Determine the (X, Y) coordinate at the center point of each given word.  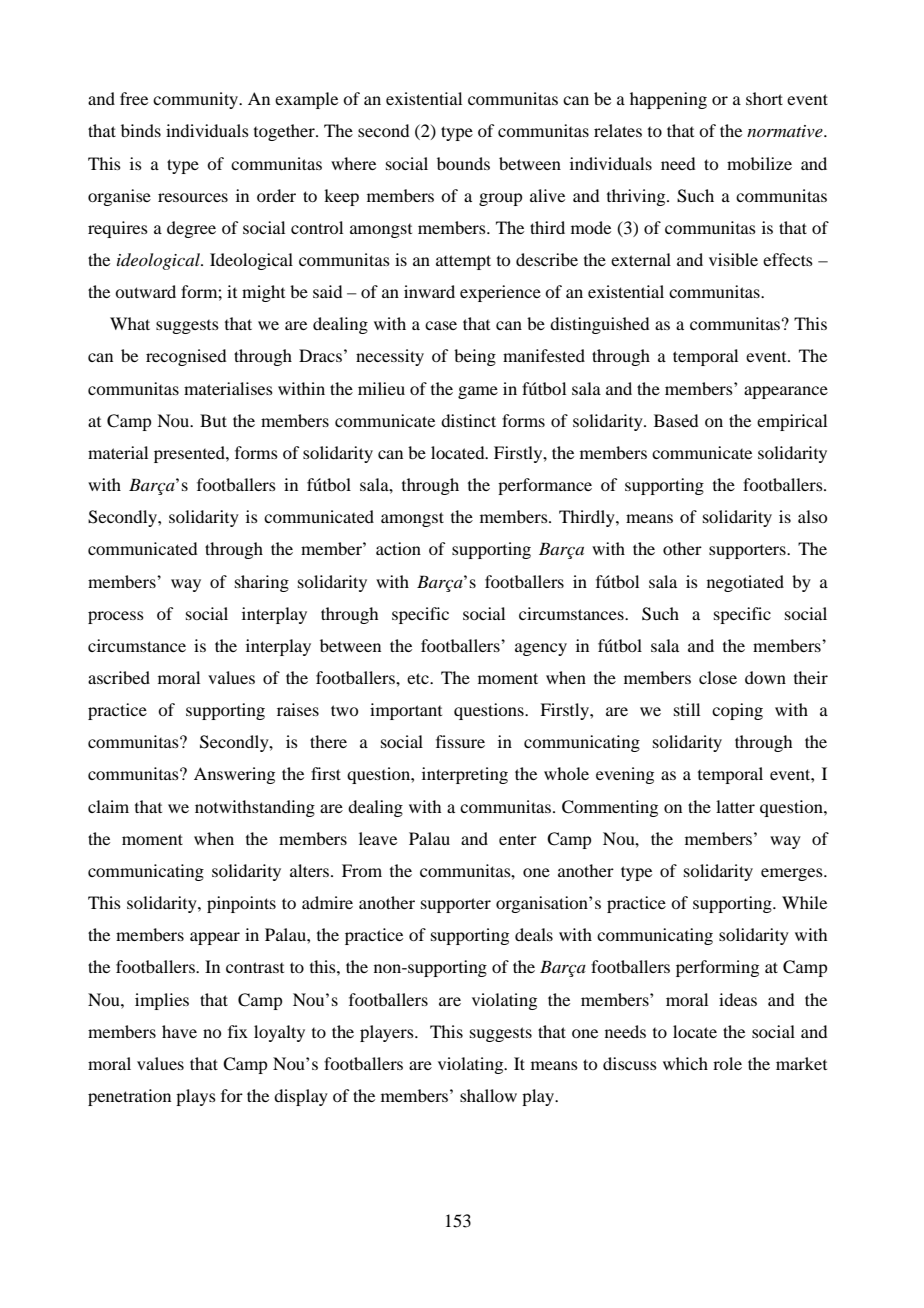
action (398, 548)
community (197, 100)
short (764, 98)
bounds (463, 163)
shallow (488, 1095)
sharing (262, 583)
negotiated (745, 583)
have (179, 1031)
